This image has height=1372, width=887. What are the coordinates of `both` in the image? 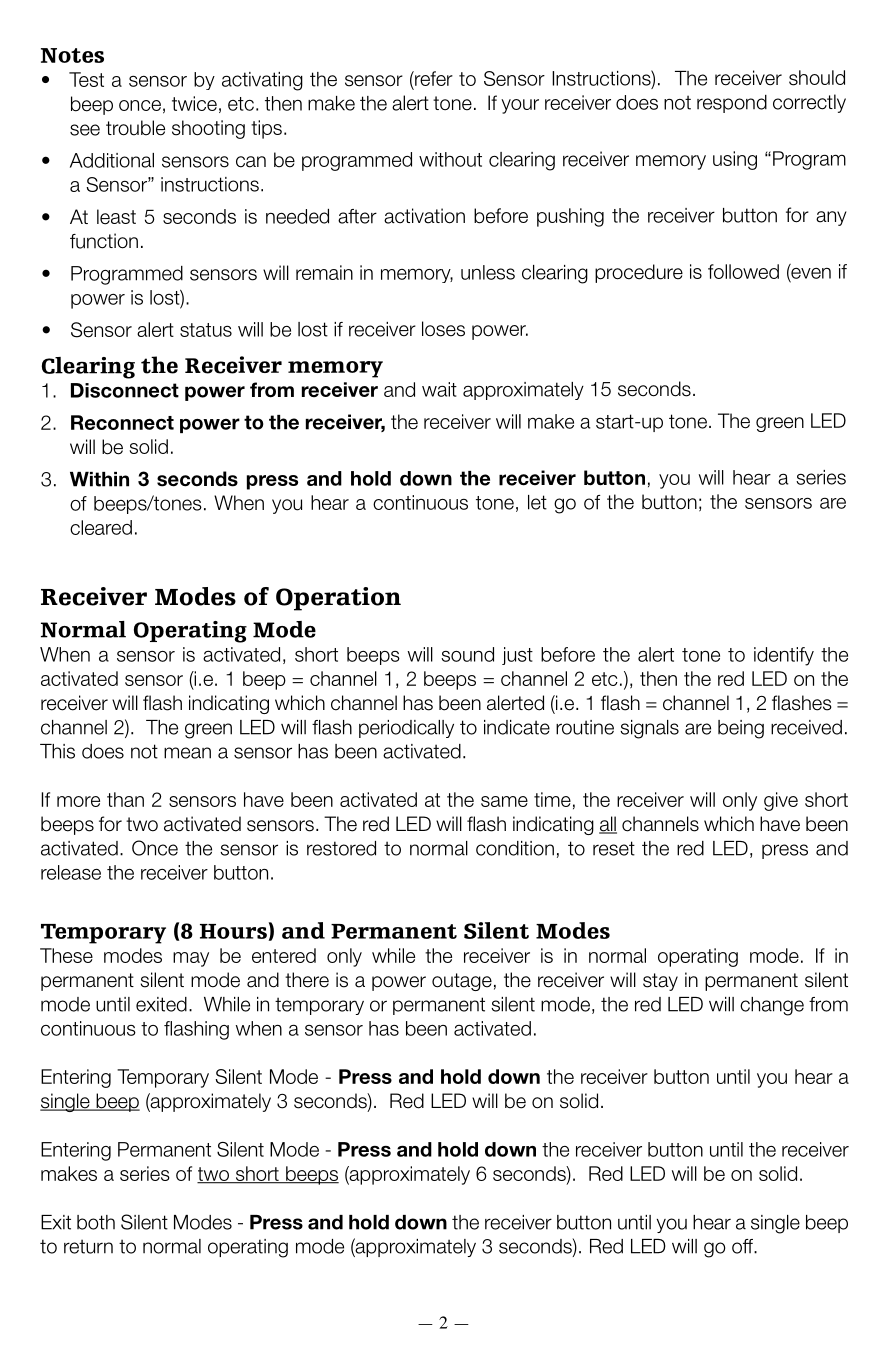 It's located at (96, 1222).
